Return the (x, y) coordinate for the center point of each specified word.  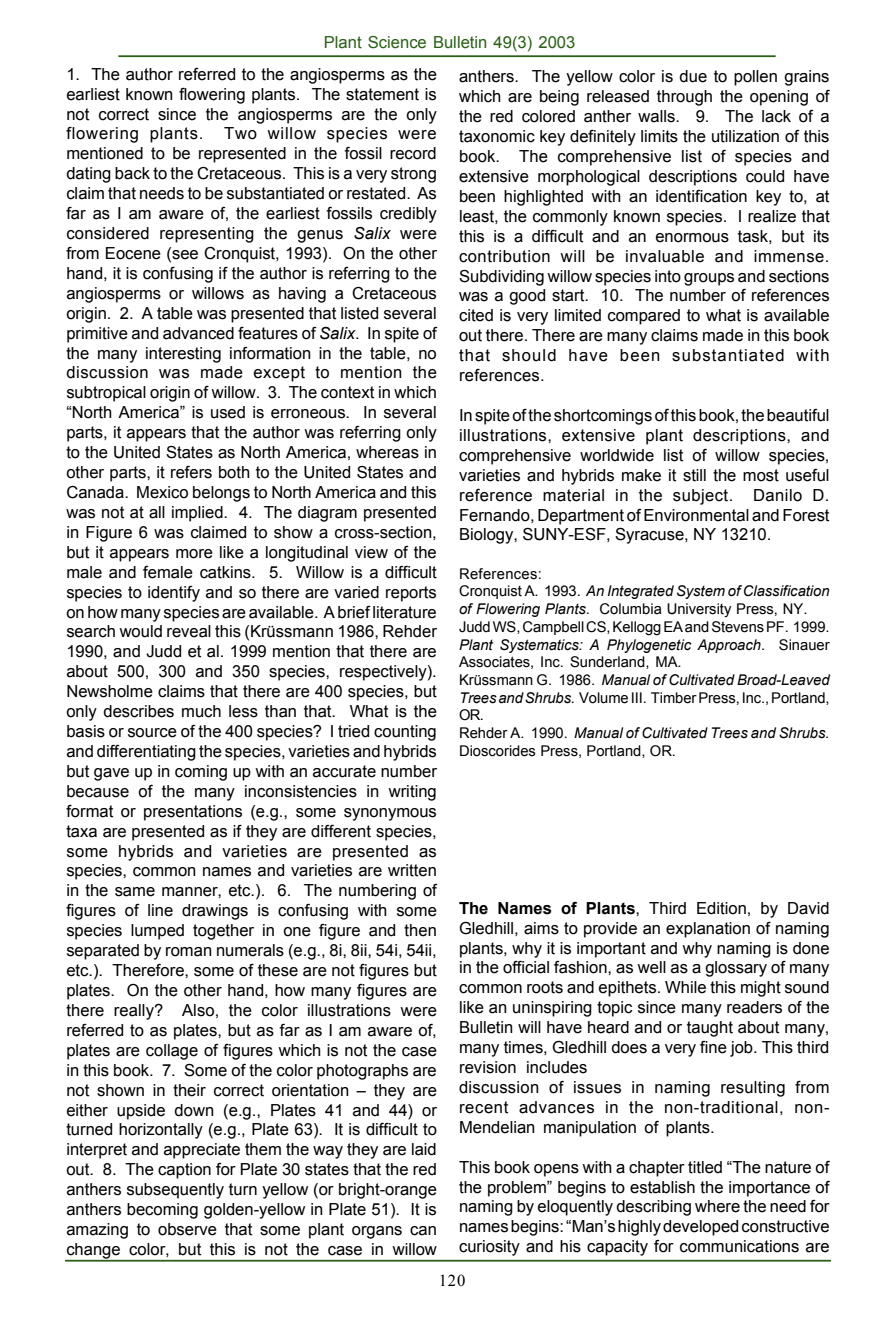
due (693, 76)
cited (476, 315)
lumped (157, 932)
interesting (183, 355)
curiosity (489, 1248)
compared (644, 317)
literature (404, 612)
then (420, 930)
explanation (708, 930)
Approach (730, 646)
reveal (189, 631)
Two (240, 133)
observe (187, 1229)
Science (397, 42)
